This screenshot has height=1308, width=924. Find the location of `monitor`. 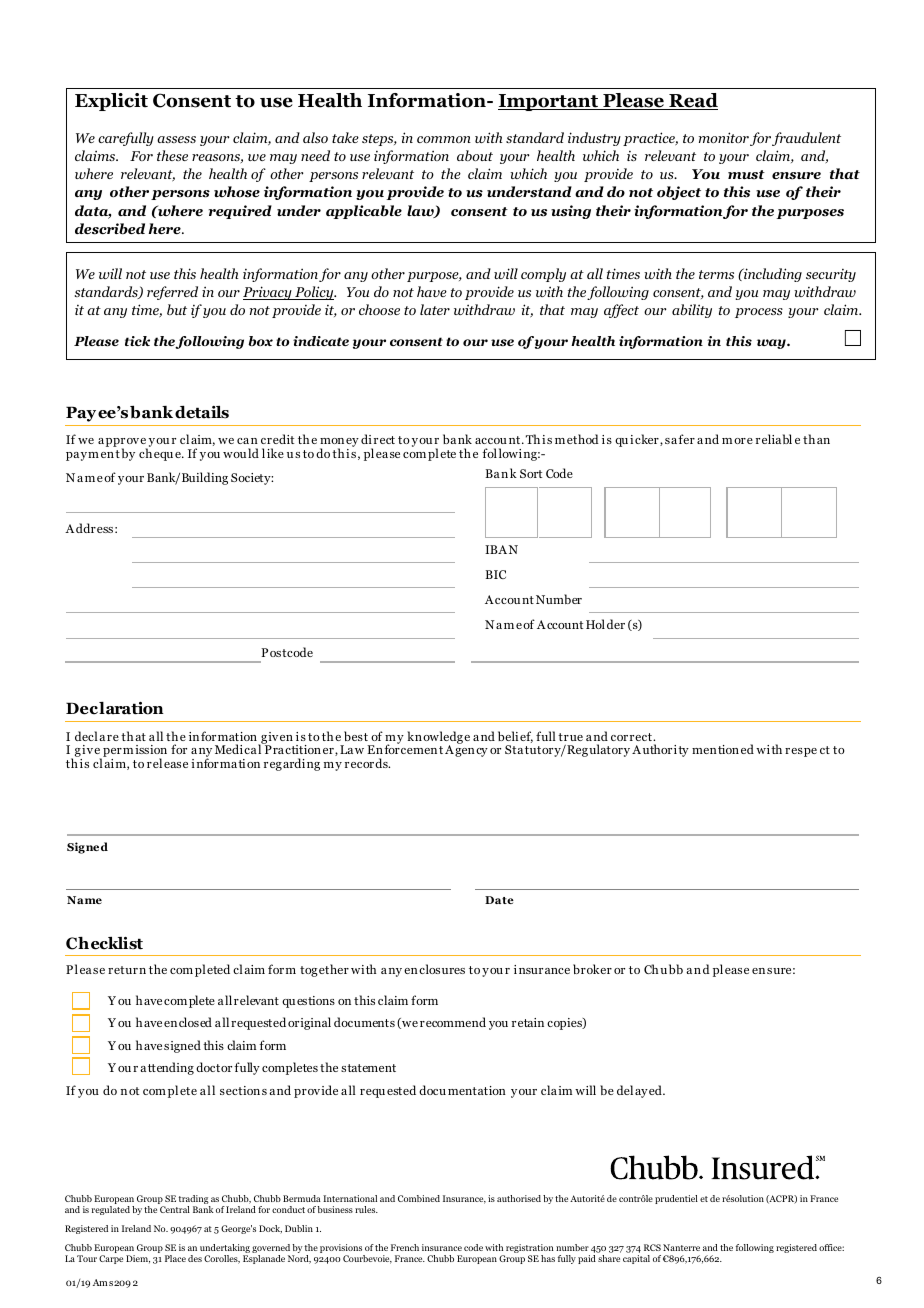

monitor is located at coordinates (724, 137).
